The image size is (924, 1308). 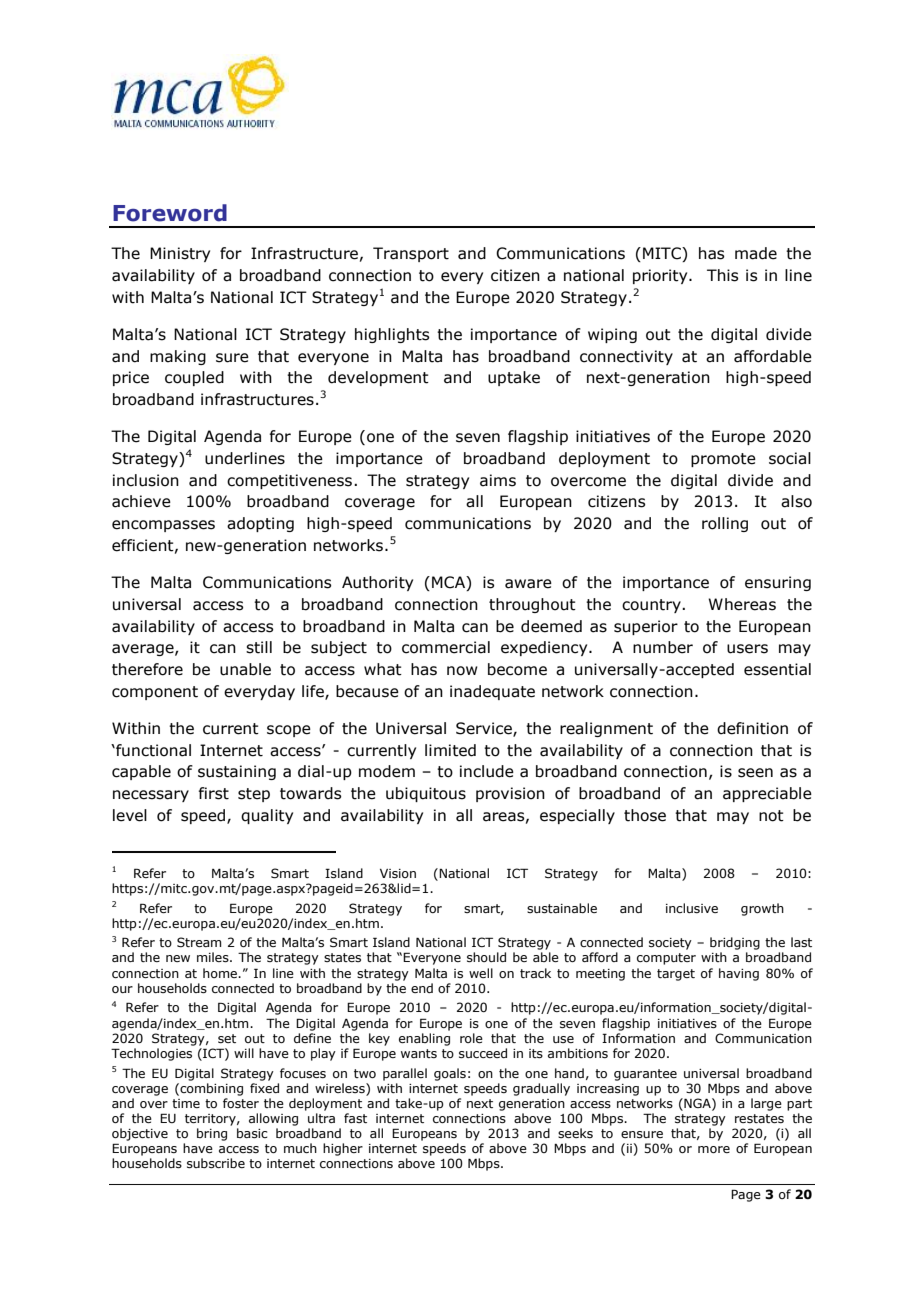 What do you see at coordinates (450, 1074) in the document?
I see `goals` at bounding box center [450, 1074].
